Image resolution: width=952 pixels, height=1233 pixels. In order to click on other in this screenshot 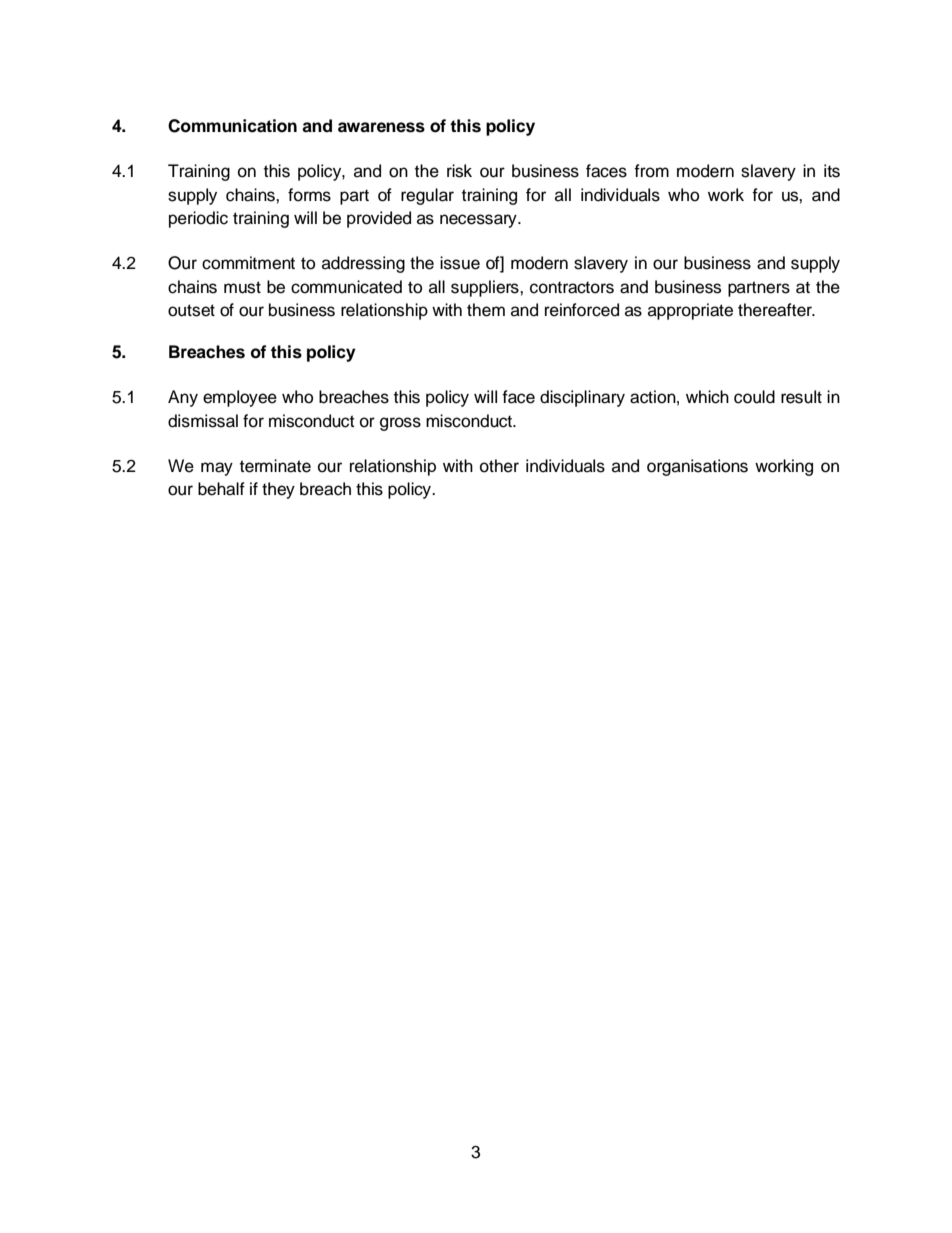, I will do `click(499, 466)`.
